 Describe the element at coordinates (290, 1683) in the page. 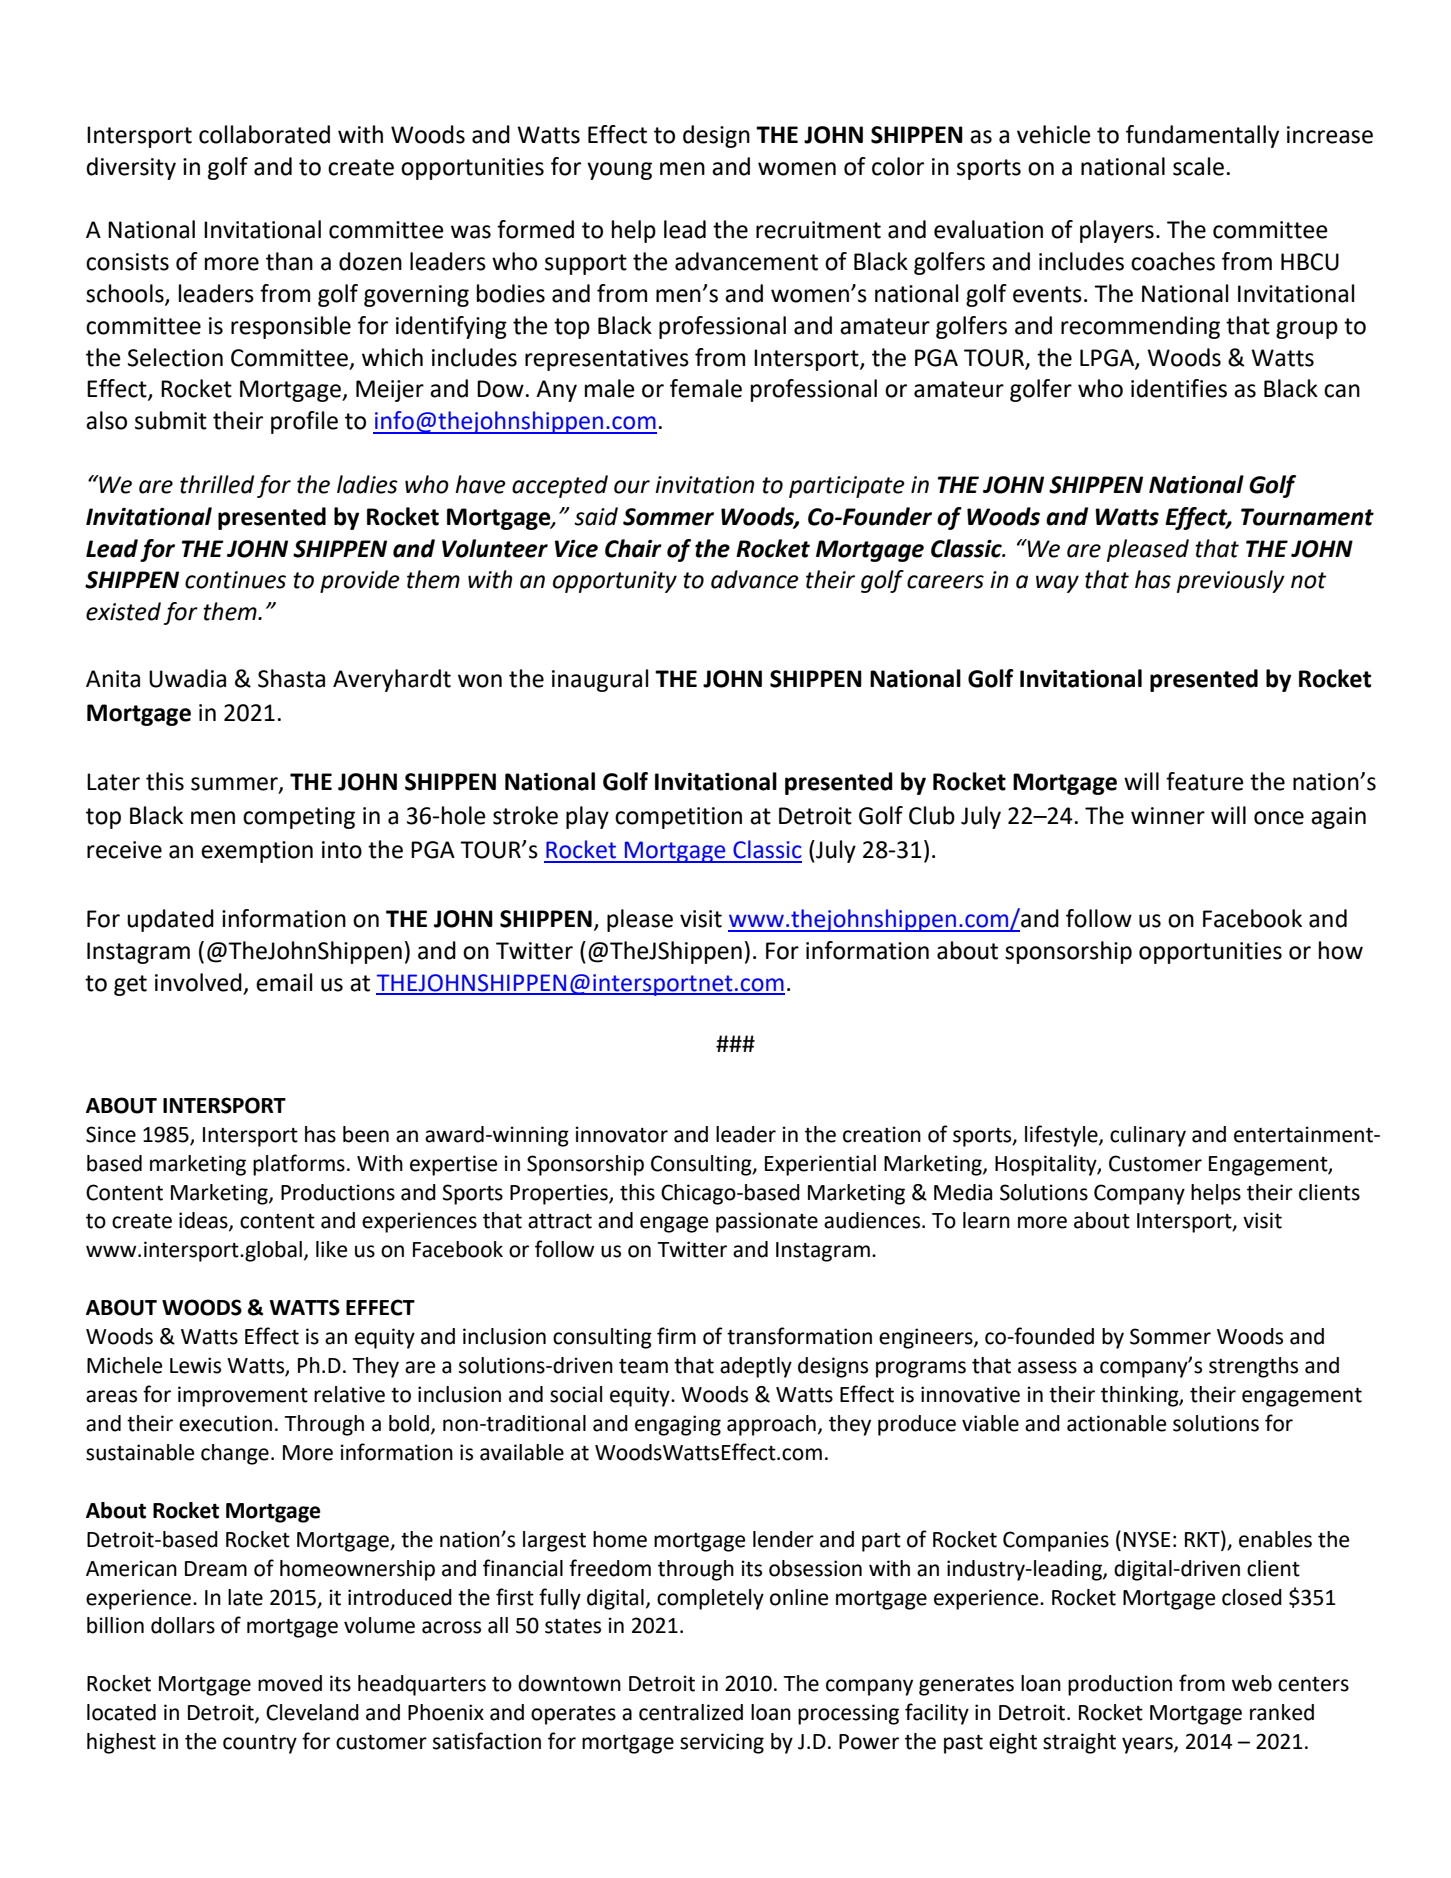

I see `moved` at that location.
